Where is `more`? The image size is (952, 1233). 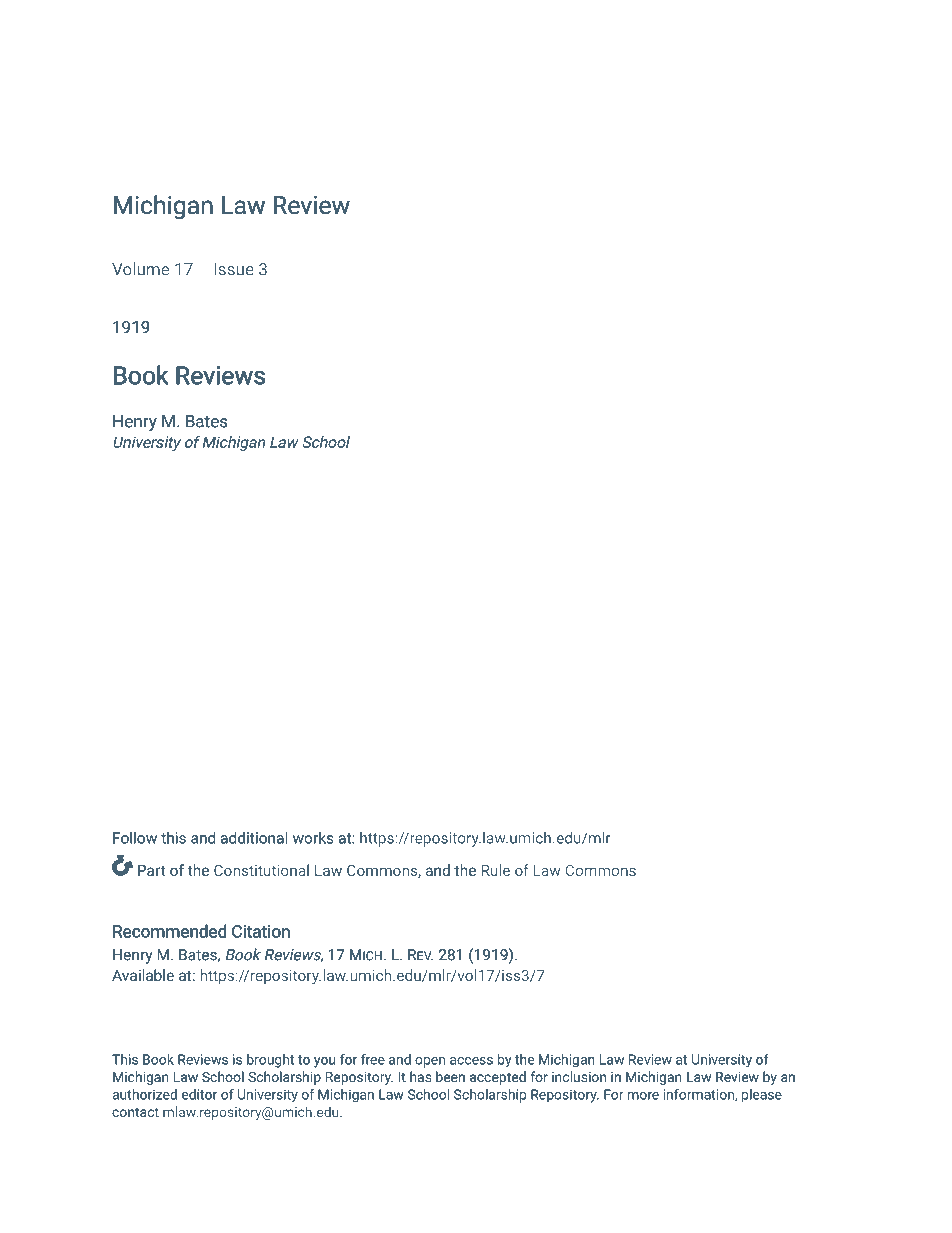
more is located at coordinates (643, 1096).
